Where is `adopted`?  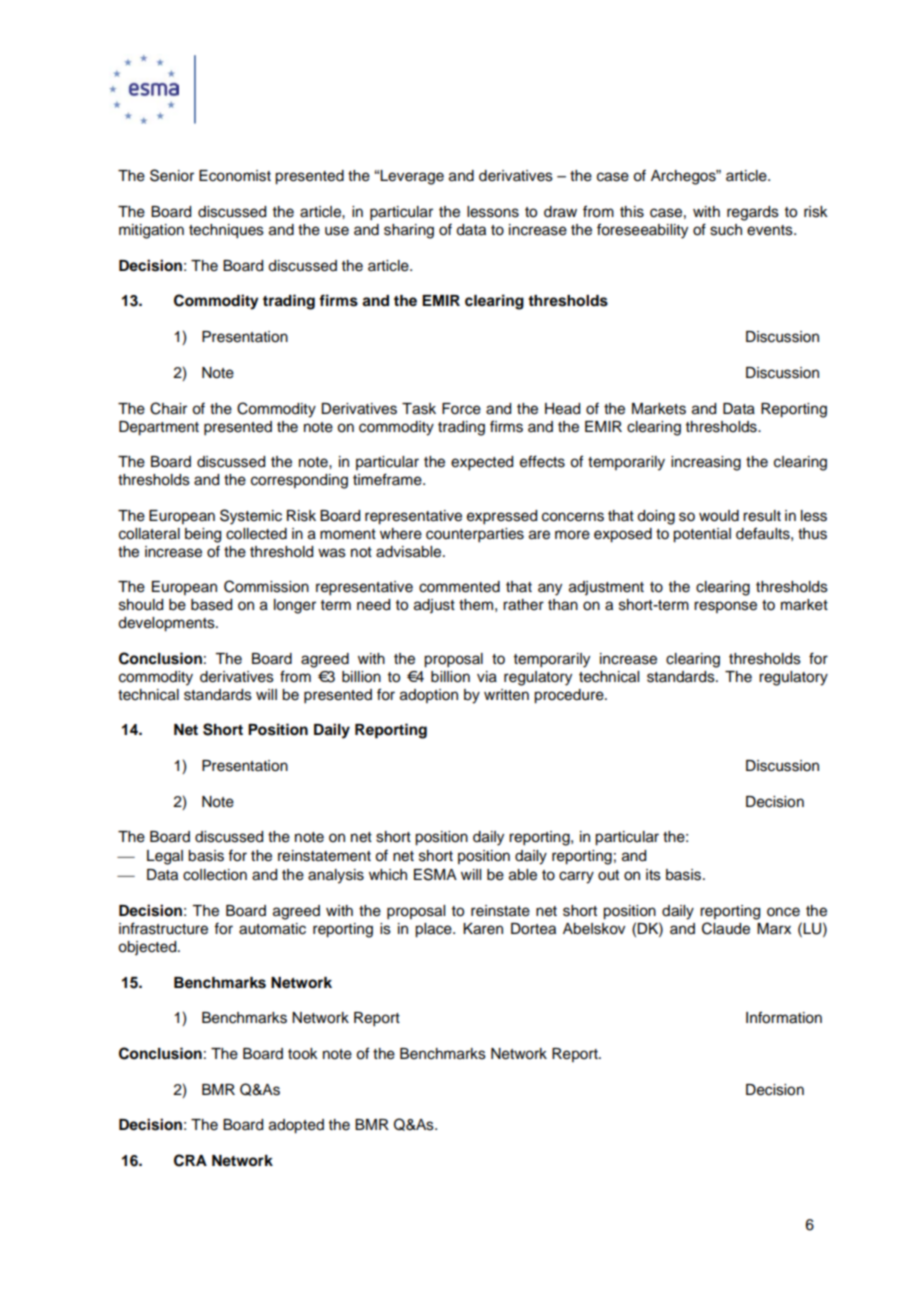
adopted is located at coordinates (296, 1126).
